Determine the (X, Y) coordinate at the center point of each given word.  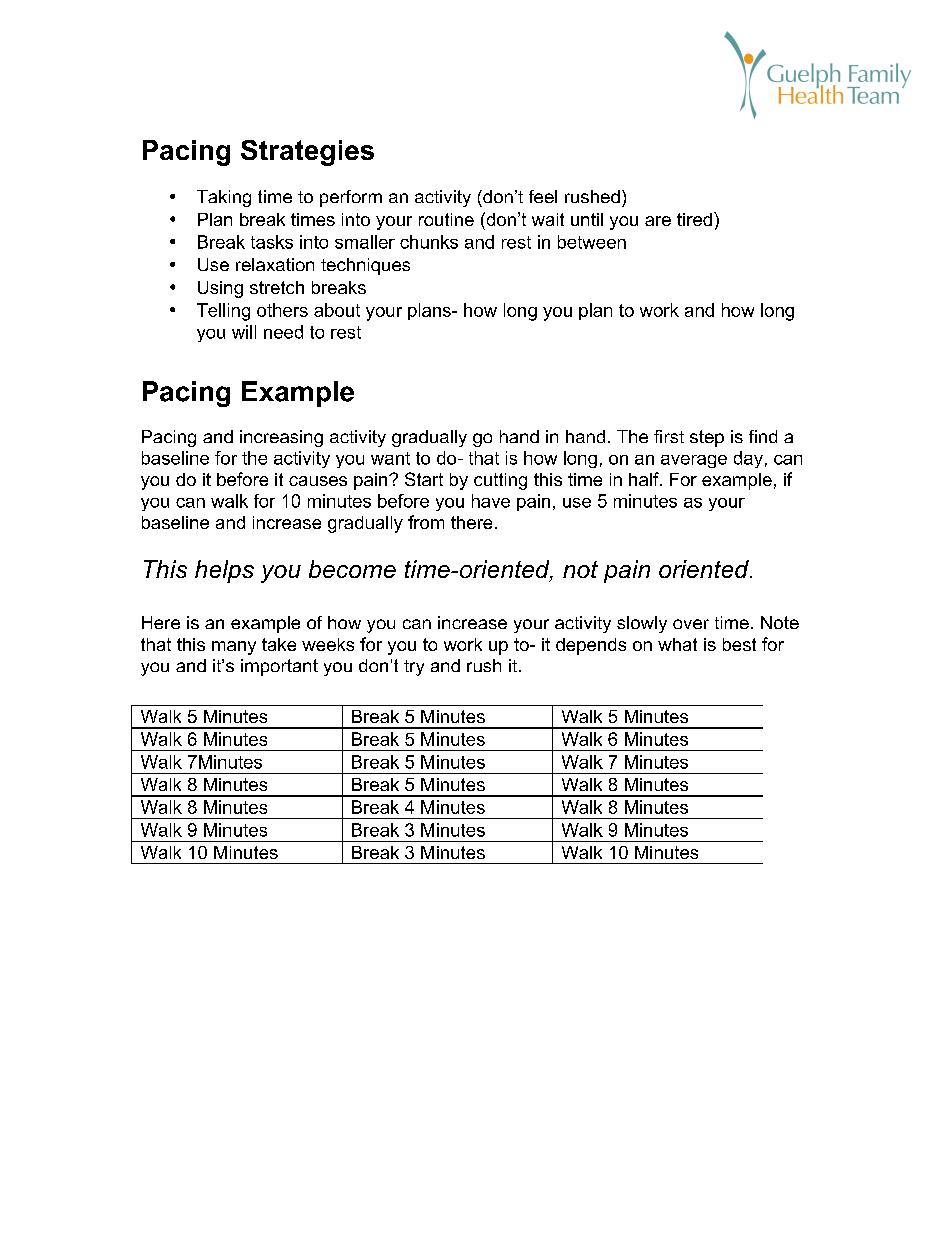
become (352, 569)
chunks (429, 242)
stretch (277, 287)
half (645, 479)
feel (543, 196)
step (707, 438)
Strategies (307, 153)
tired (694, 219)
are (658, 221)
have (491, 501)
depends (591, 646)
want (390, 458)
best (739, 644)
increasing (281, 438)
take (279, 644)
